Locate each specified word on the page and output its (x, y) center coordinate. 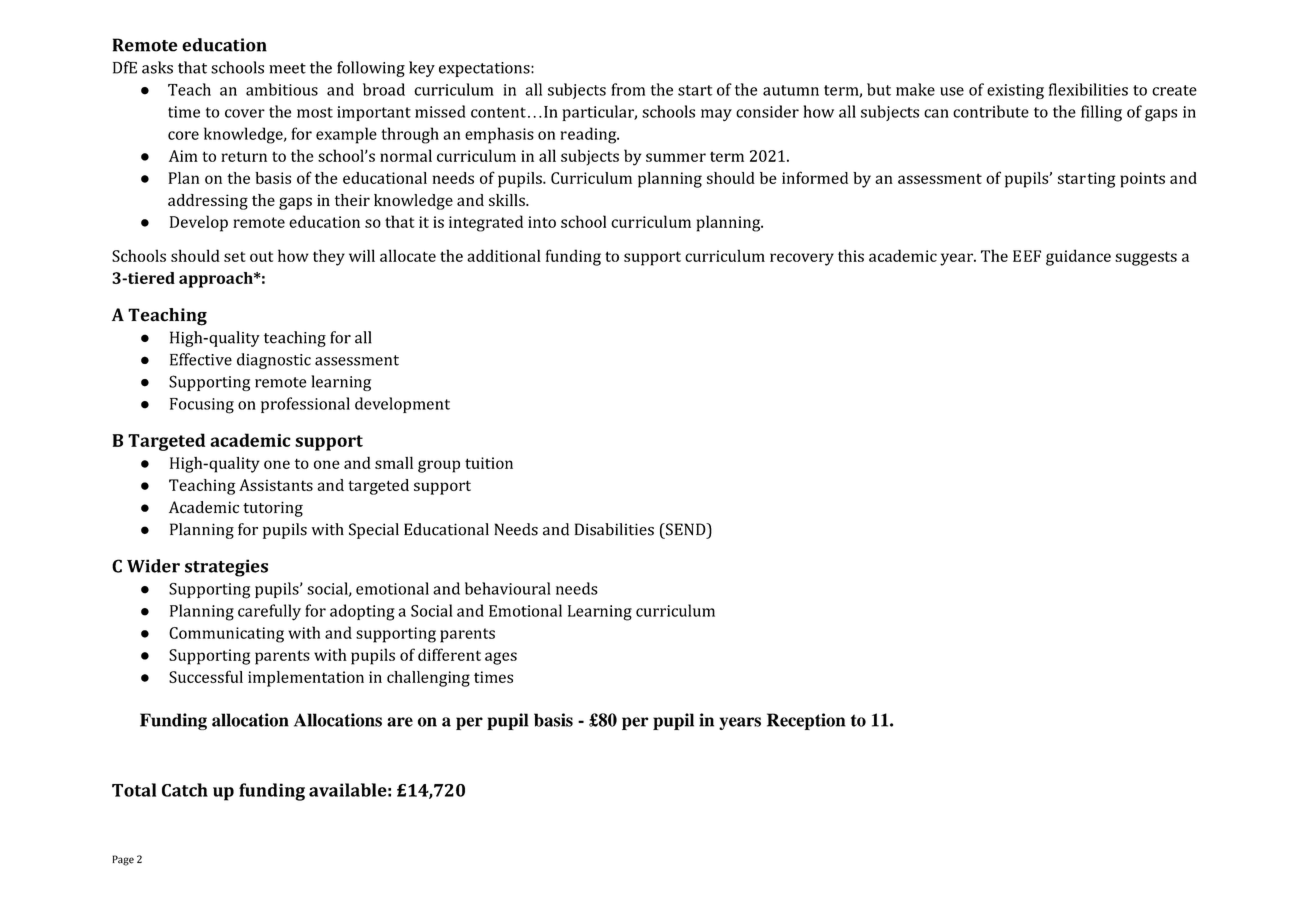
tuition (489, 463)
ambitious (282, 89)
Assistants (276, 485)
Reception (806, 721)
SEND (686, 529)
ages (501, 658)
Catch (185, 790)
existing (1015, 91)
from (628, 89)
